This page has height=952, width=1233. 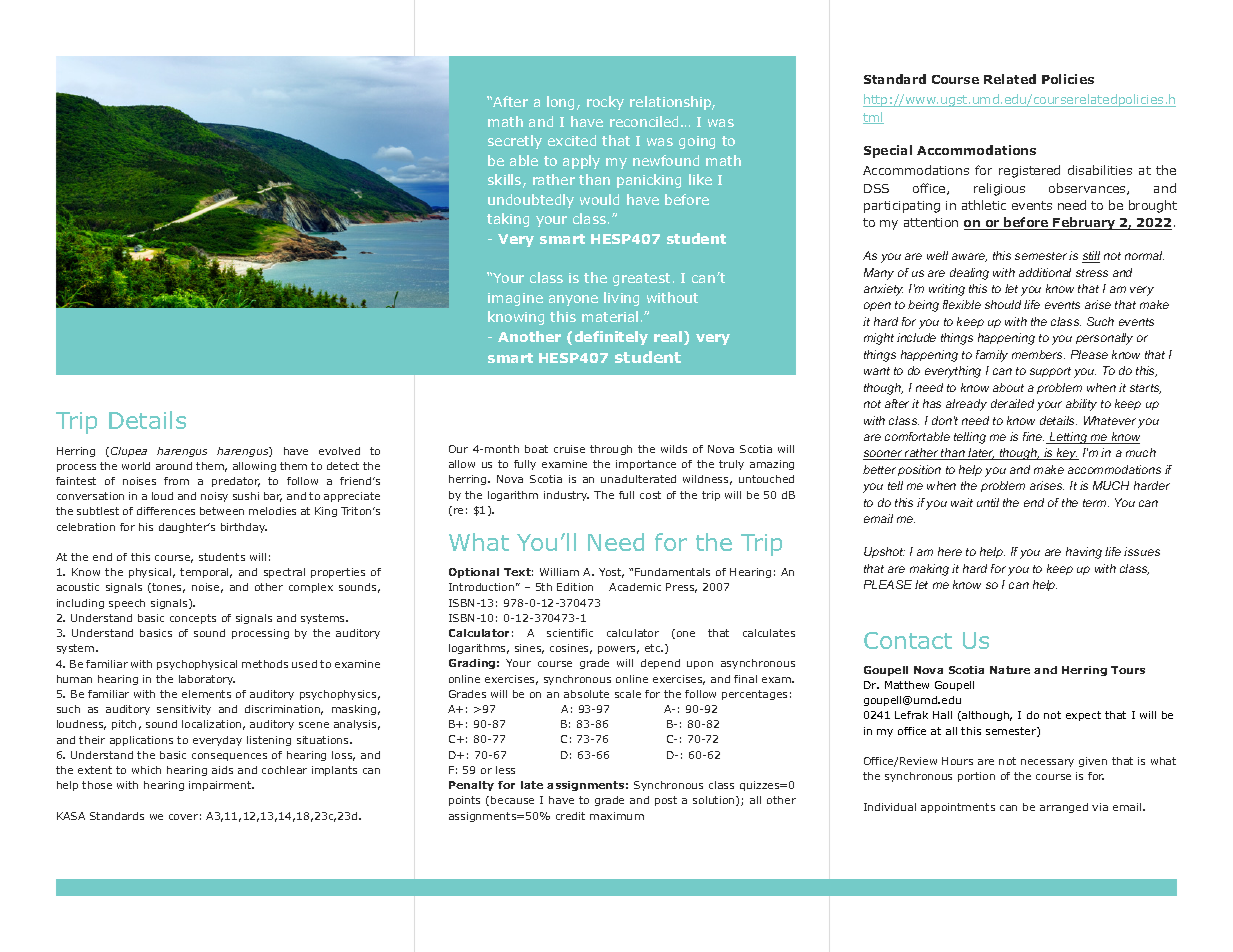 I want to click on impairment, so click(x=221, y=786).
